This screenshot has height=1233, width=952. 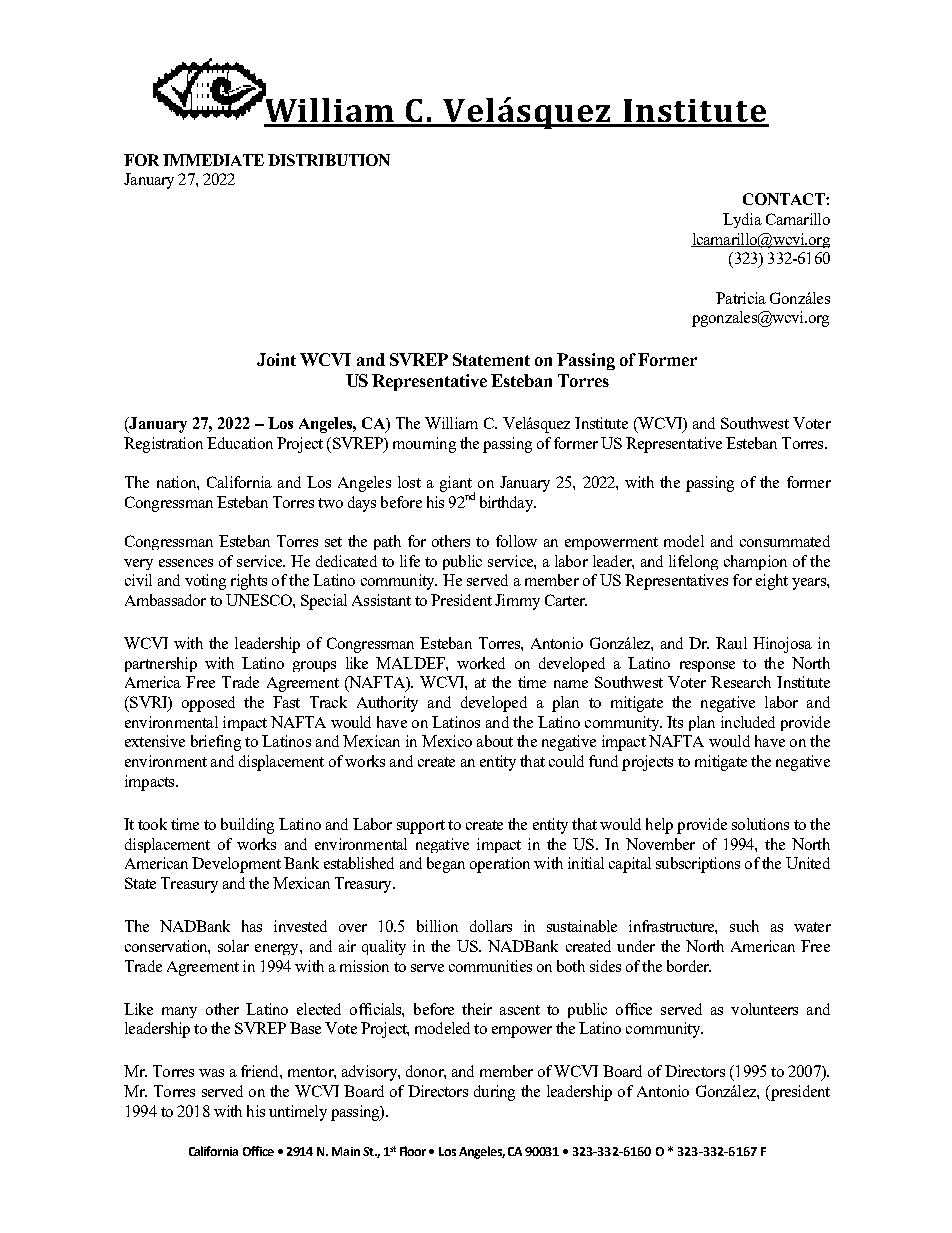 I want to click on was, so click(x=211, y=1073).
